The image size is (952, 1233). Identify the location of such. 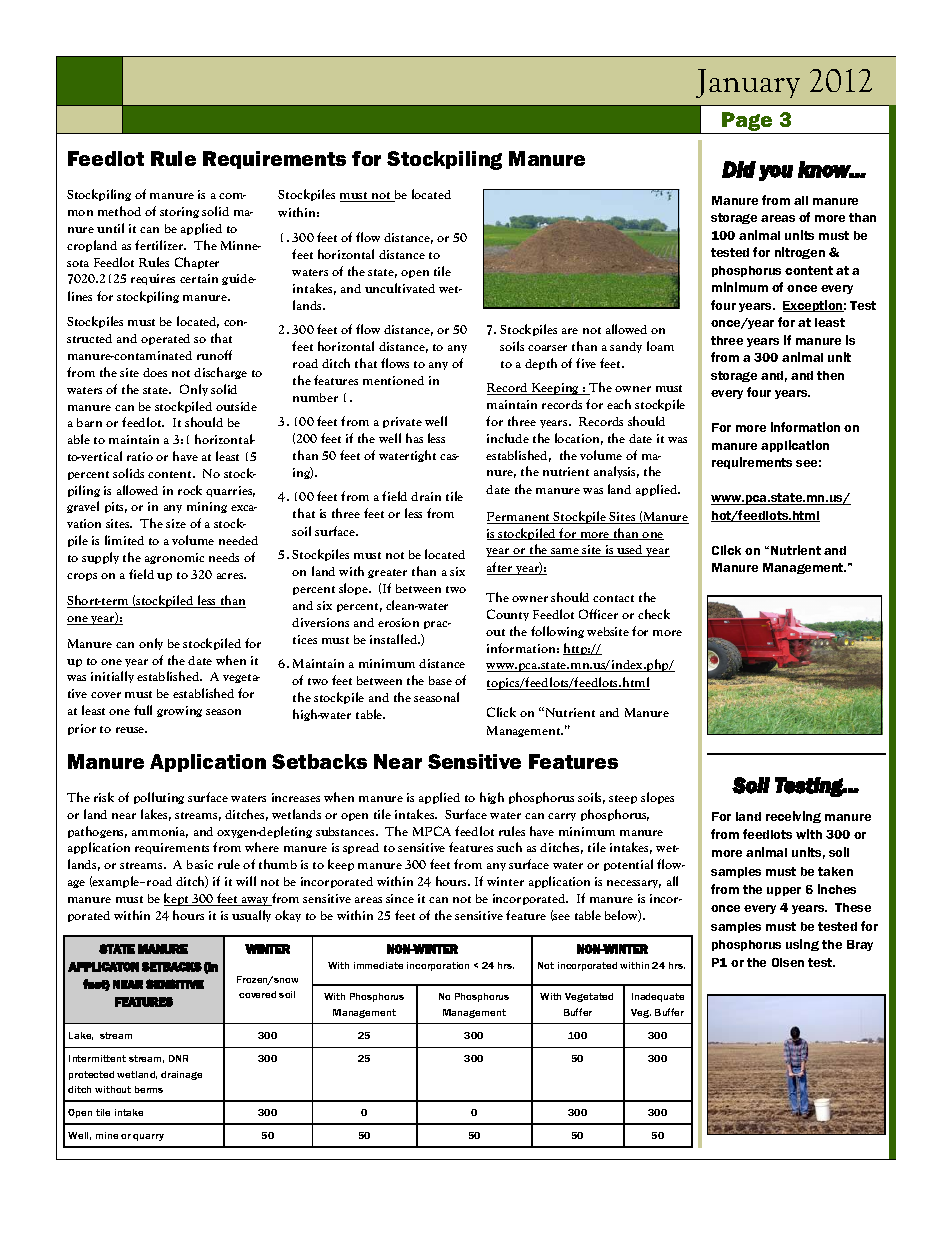
(509, 847).
